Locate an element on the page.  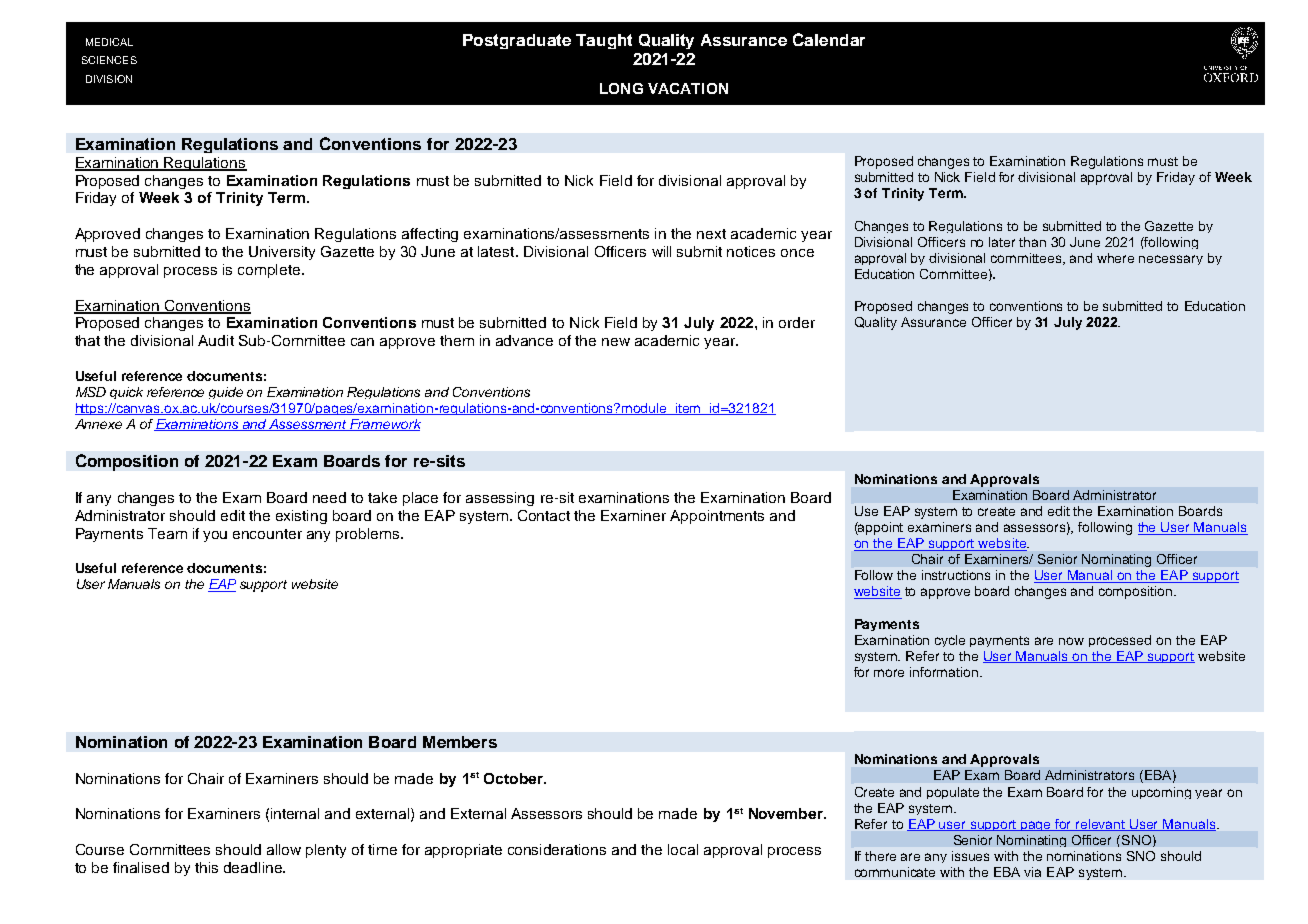
instructions is located at coordinates (956, 575).
